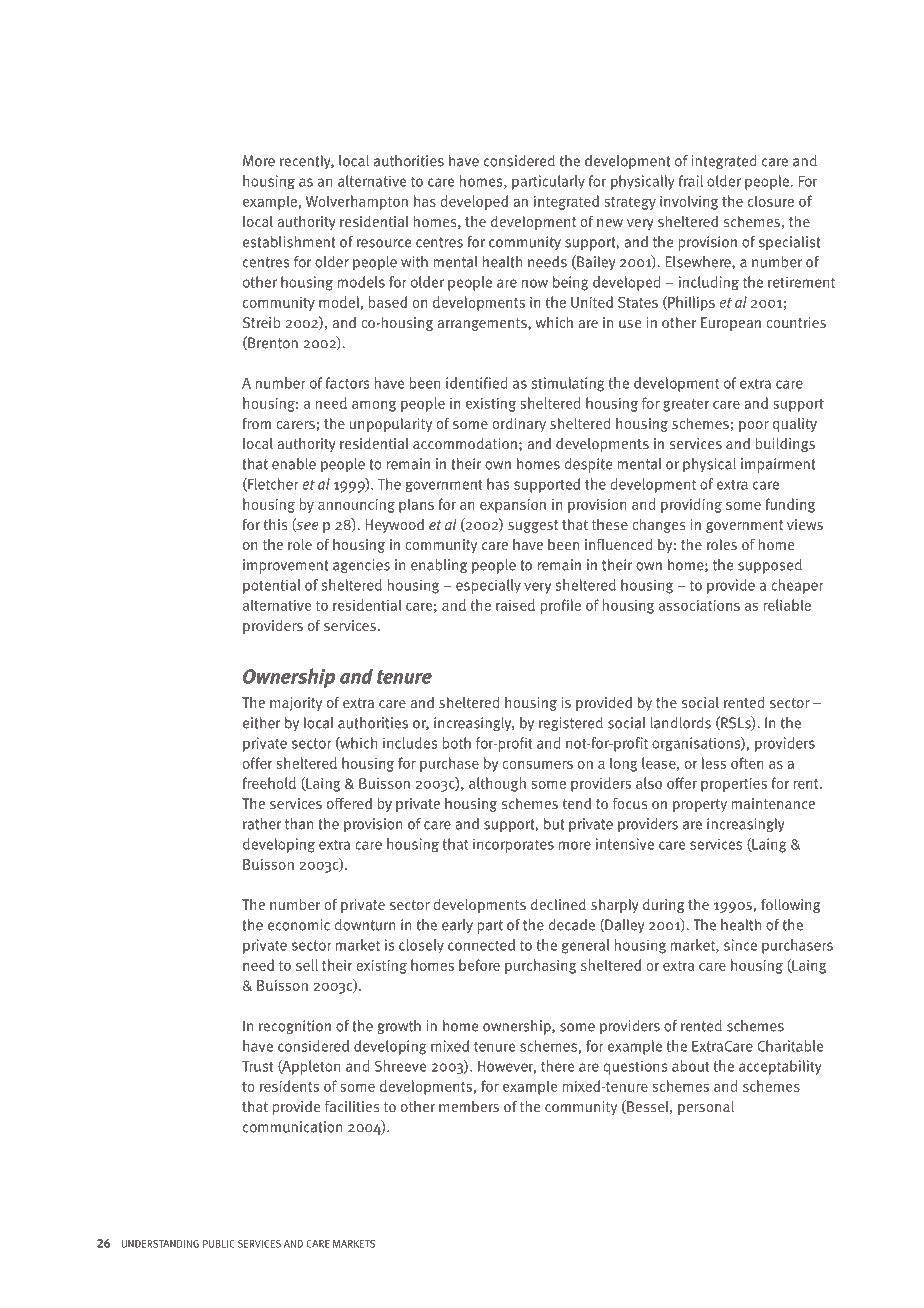  I want to click on personal, so click(706, 1108).
